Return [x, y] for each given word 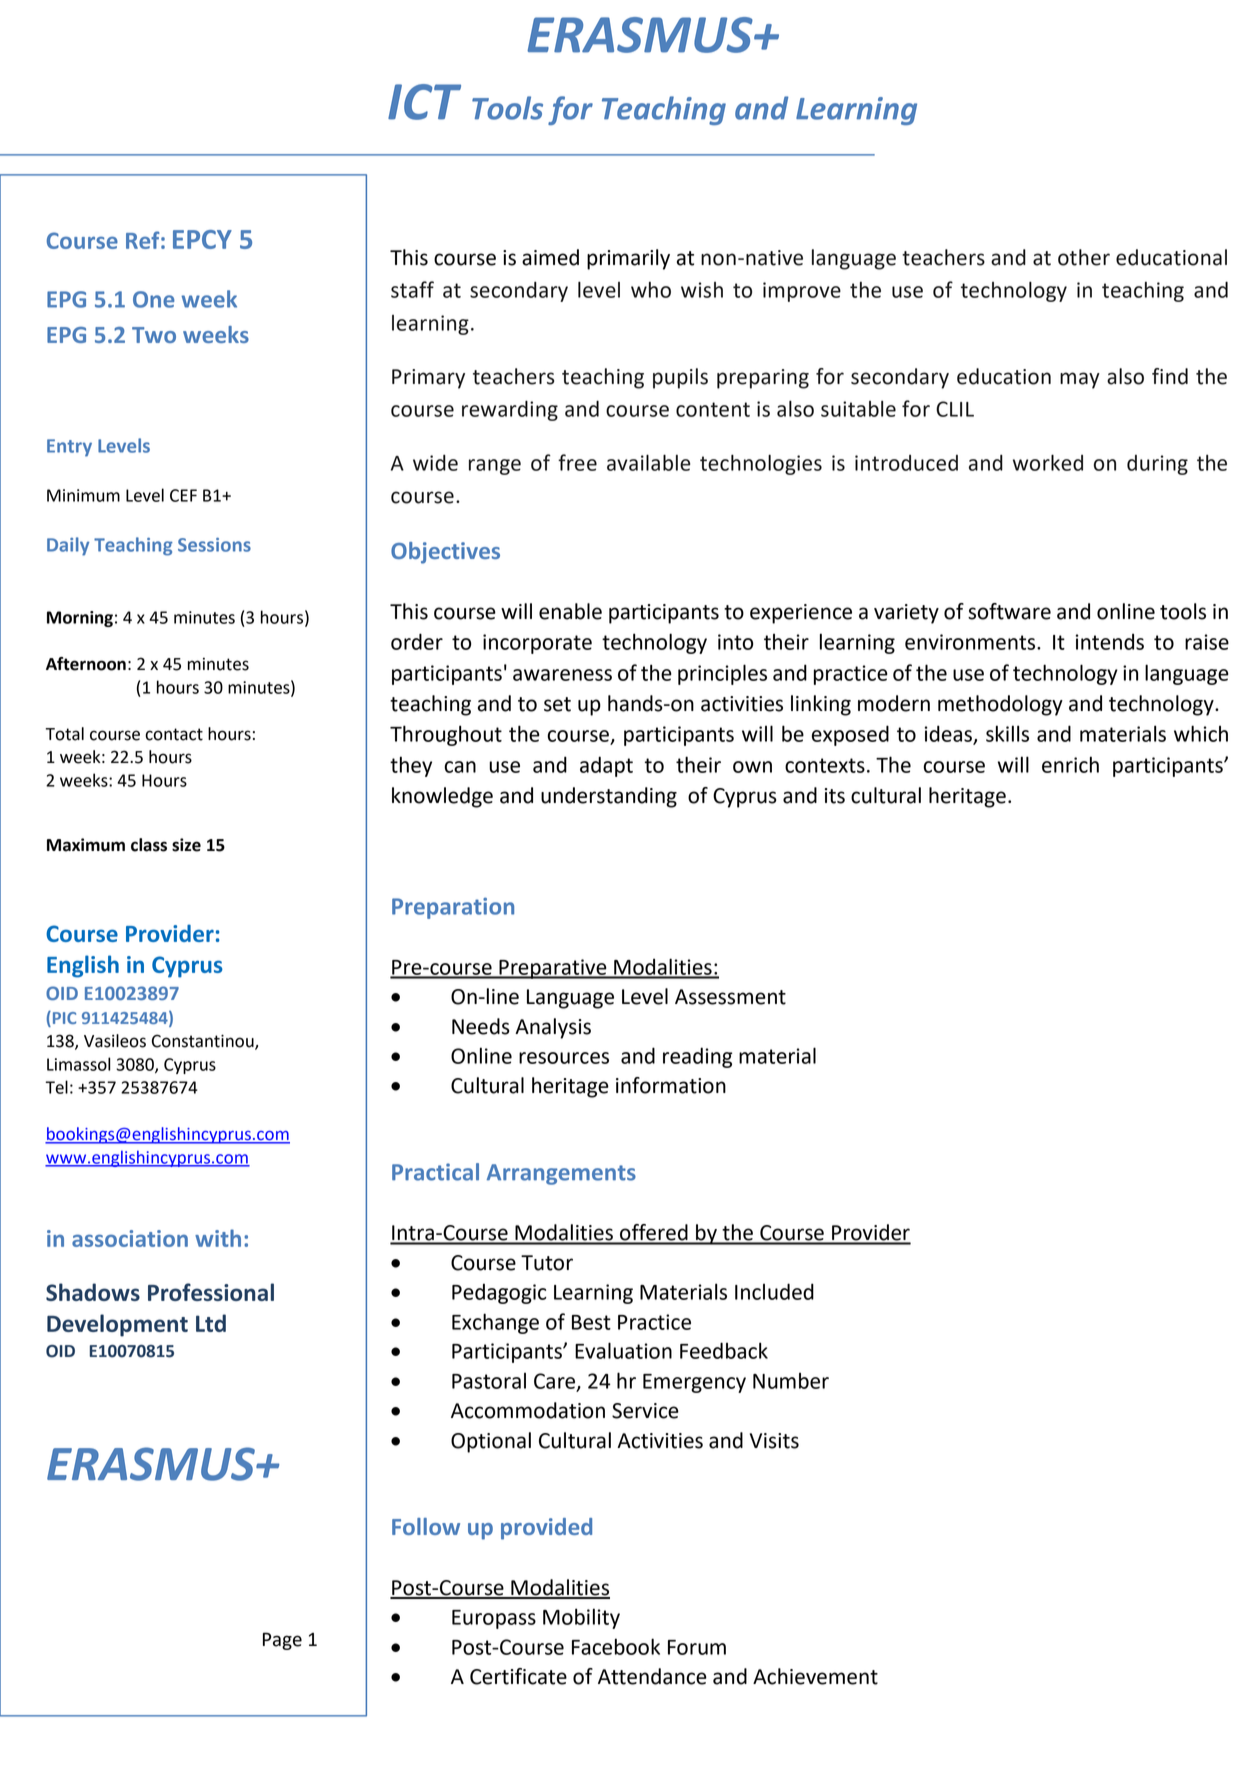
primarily [628, 259]
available [648, 462]
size [186, 845]
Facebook [616, 1646]
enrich [1070, 764]
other [1084, 257]
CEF [183, 495]
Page [282, 1641]
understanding [609, 797]
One [154, 299]
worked [1048, 462]
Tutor [547, 1263]
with [218, 1238]
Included [774, 1291]
